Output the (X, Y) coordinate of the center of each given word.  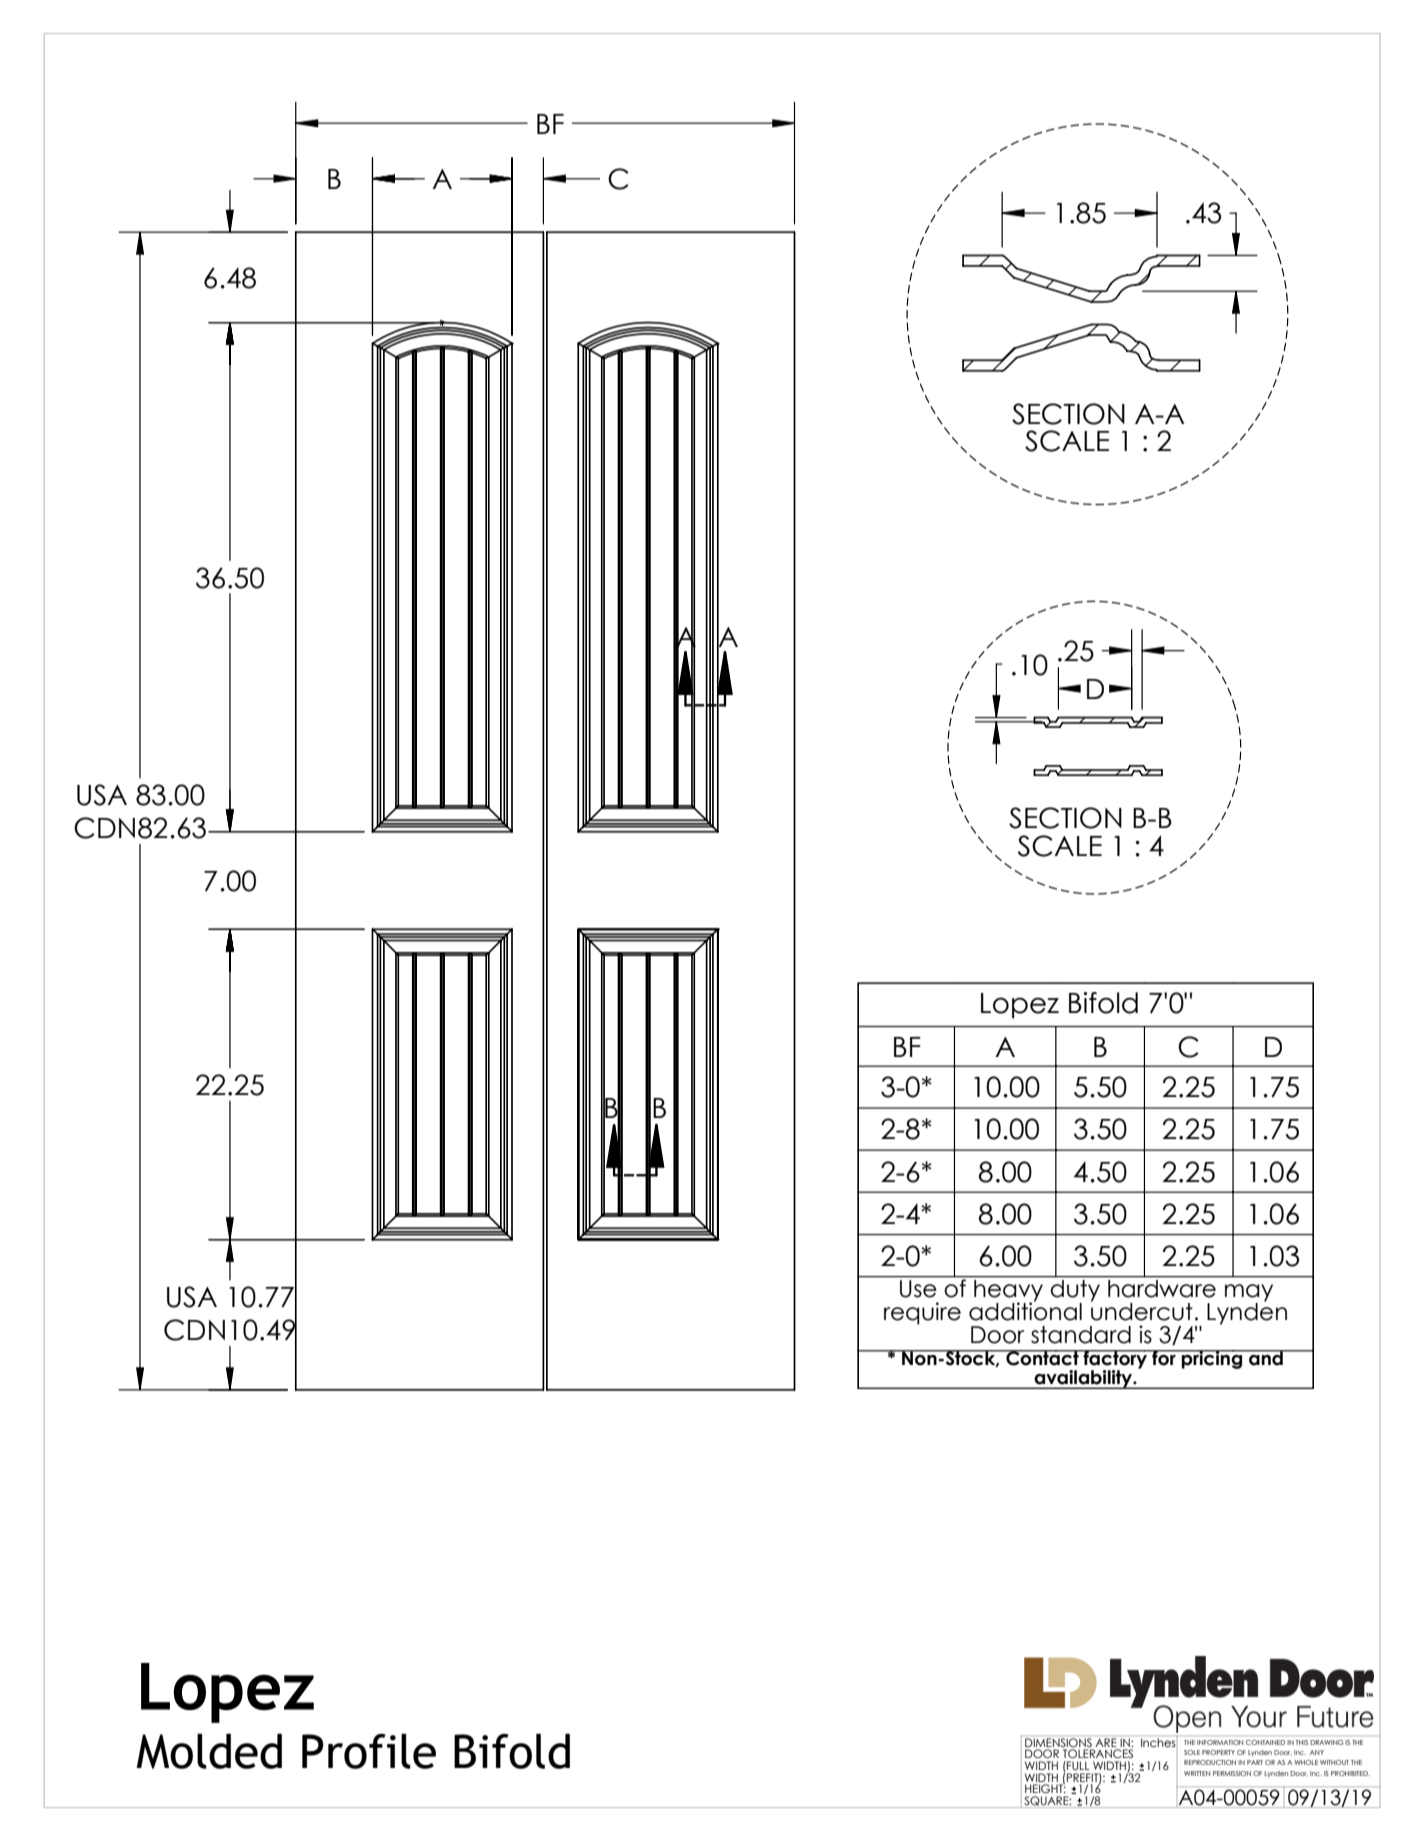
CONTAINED (1265, 1742)
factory (1115, 1361)
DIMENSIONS (1058, 1742)
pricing (1212, 1359)
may (1249, 1294)
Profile (369, 1751)
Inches (1159, 1741)
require (922, 1313)
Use (918, 1289)
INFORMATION (1220, 1742)
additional (1025, 1310)
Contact (1042, 1358)
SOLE (1192, 1752)
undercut (1142, 1310)
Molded (209, 1751)
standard (1081, 1335)
